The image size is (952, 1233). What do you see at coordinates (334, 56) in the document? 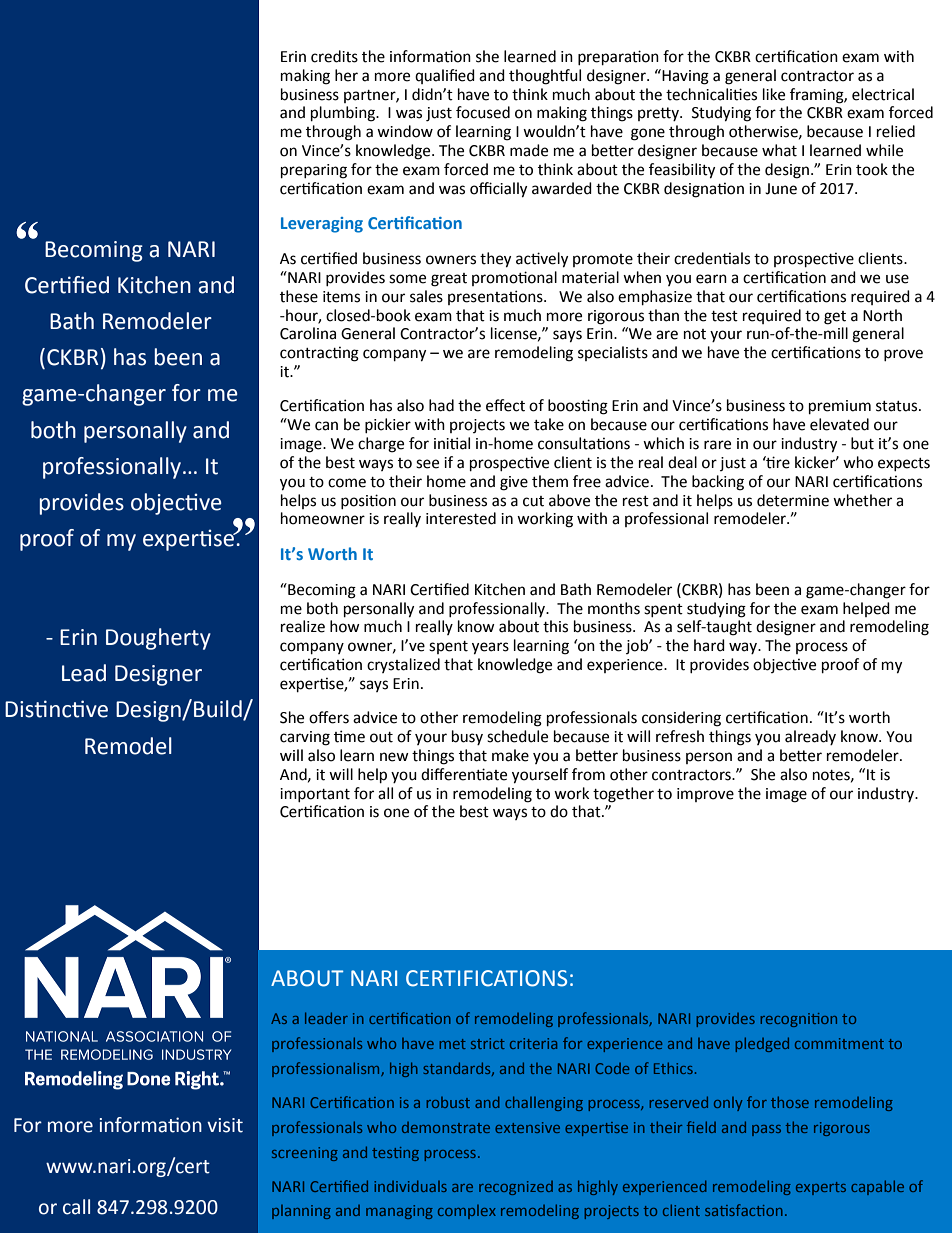
I see `credits` at bounding box center [334, 56].
